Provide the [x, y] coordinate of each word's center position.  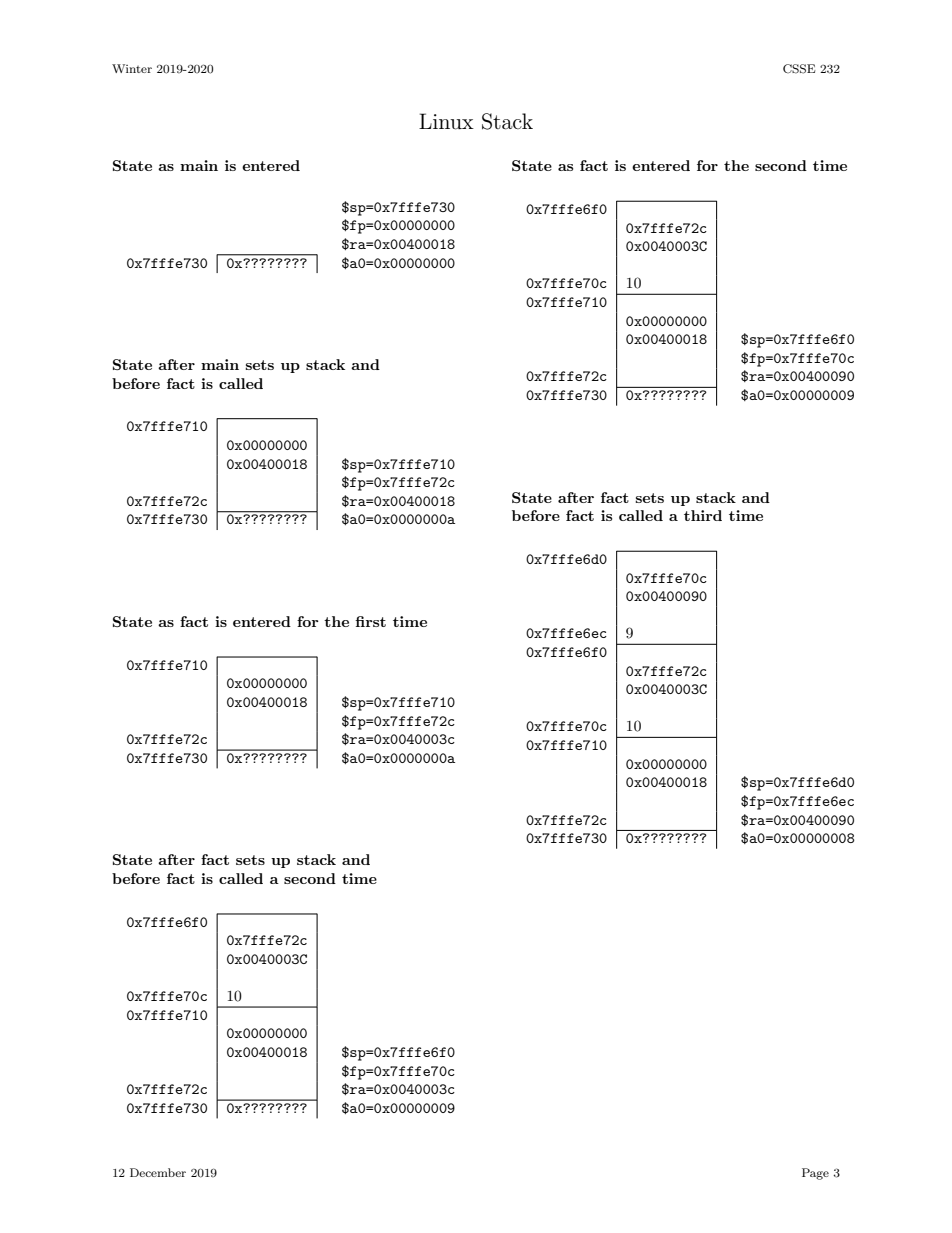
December [158, 1172]
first [370, 621]
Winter [132, 68]
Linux [446, 121]
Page [815, 1174]
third [703, 515]
